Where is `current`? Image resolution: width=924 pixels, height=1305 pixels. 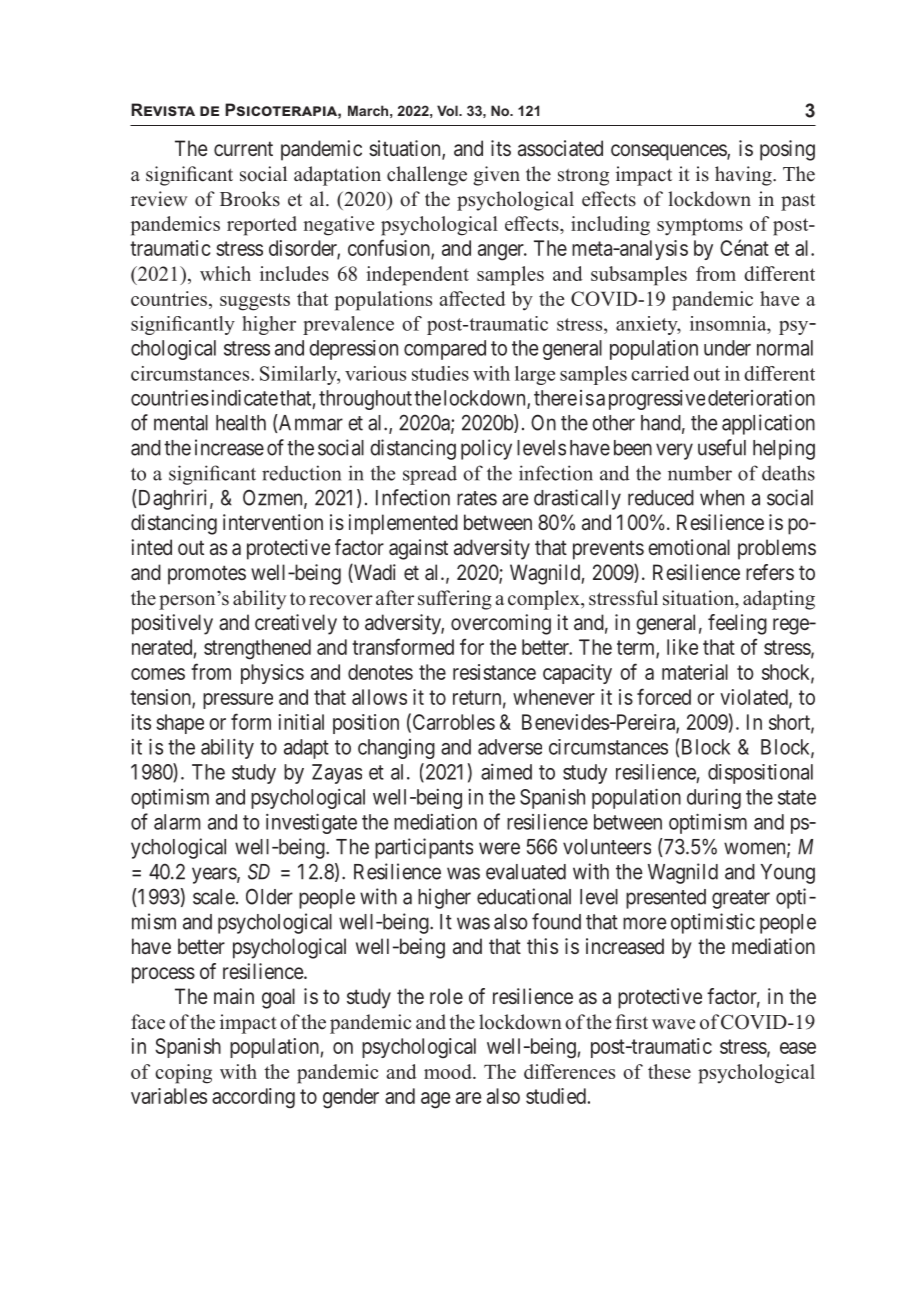 current is located at coordinates (243, 148).
